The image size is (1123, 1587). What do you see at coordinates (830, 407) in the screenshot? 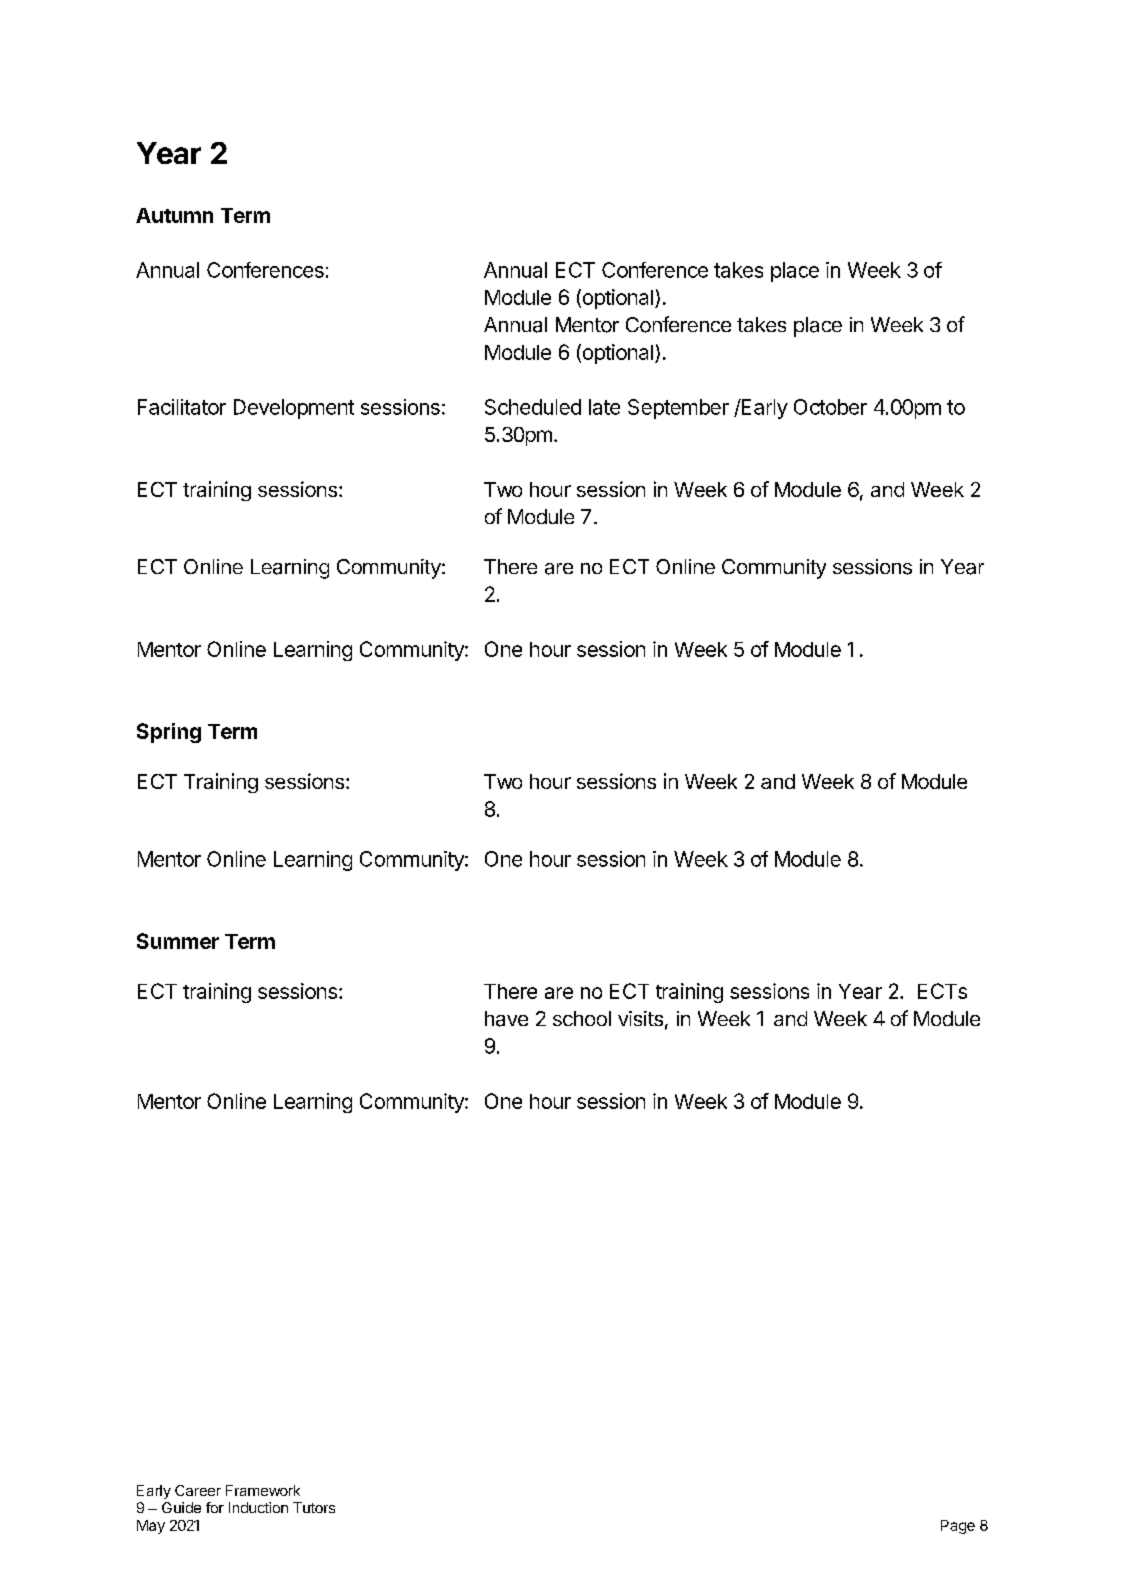
I see `October` at bounding box center [830, 407].
